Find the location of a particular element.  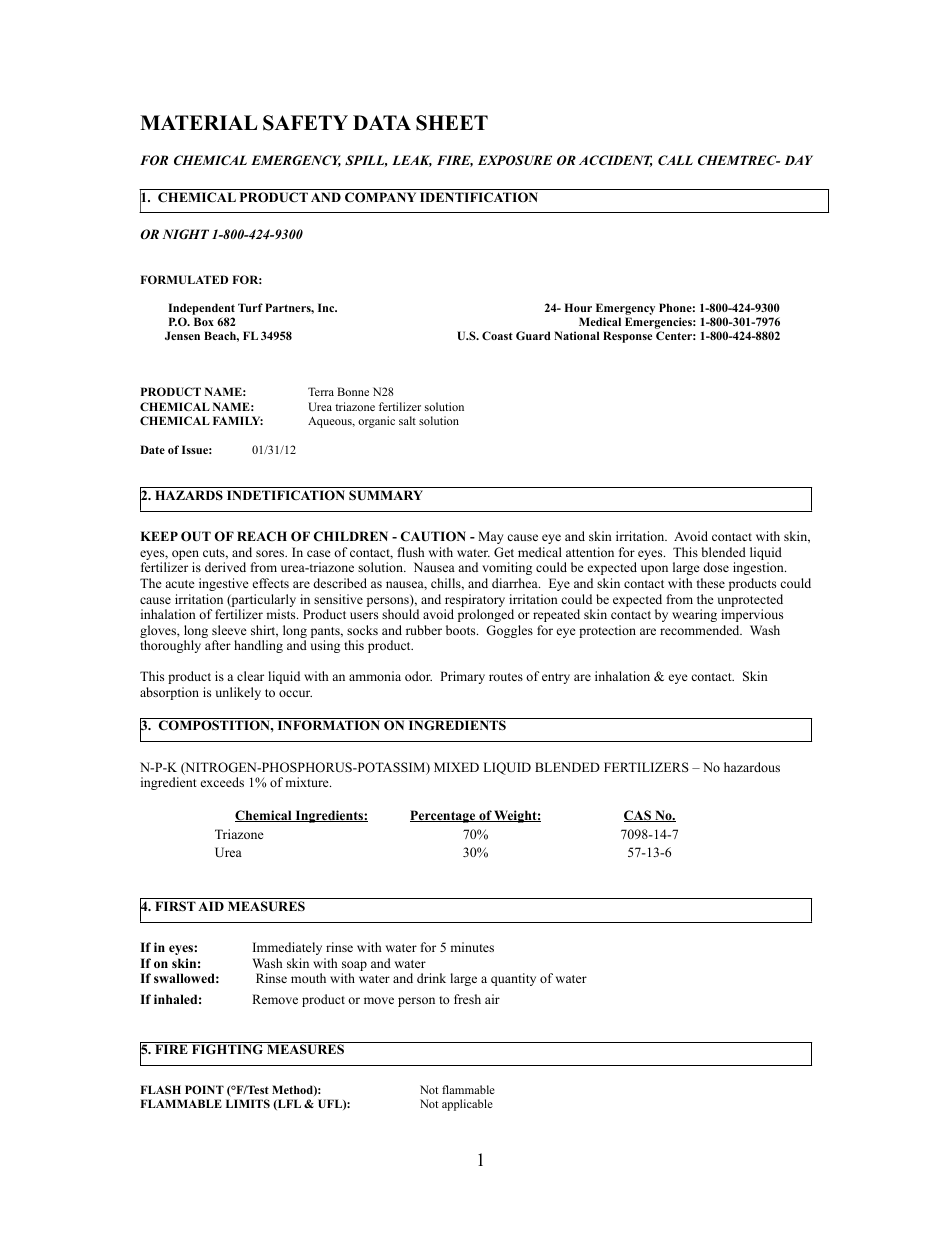

hazardous is located at coordinates (752, 767).
